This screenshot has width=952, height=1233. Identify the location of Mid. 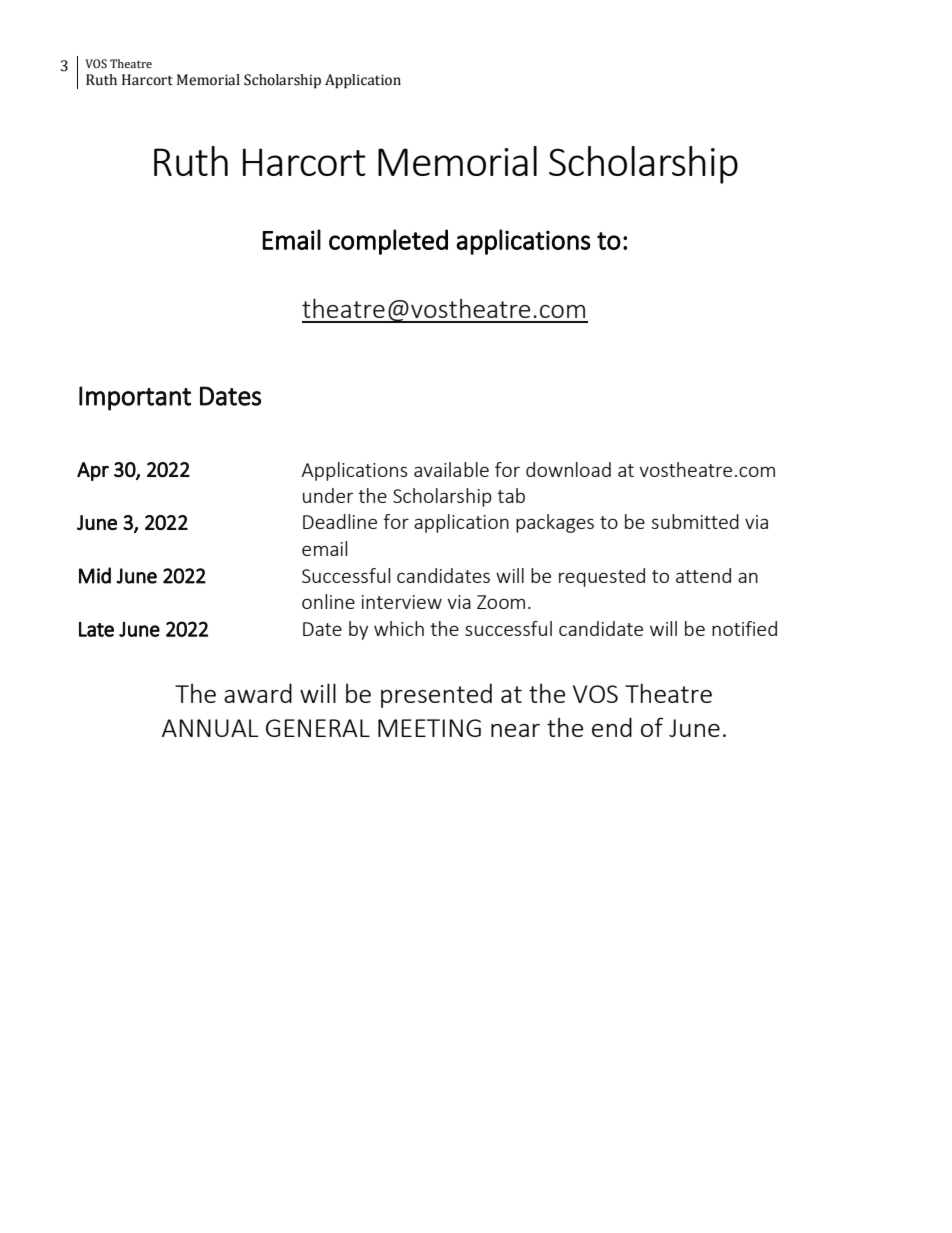
(95, 575).
